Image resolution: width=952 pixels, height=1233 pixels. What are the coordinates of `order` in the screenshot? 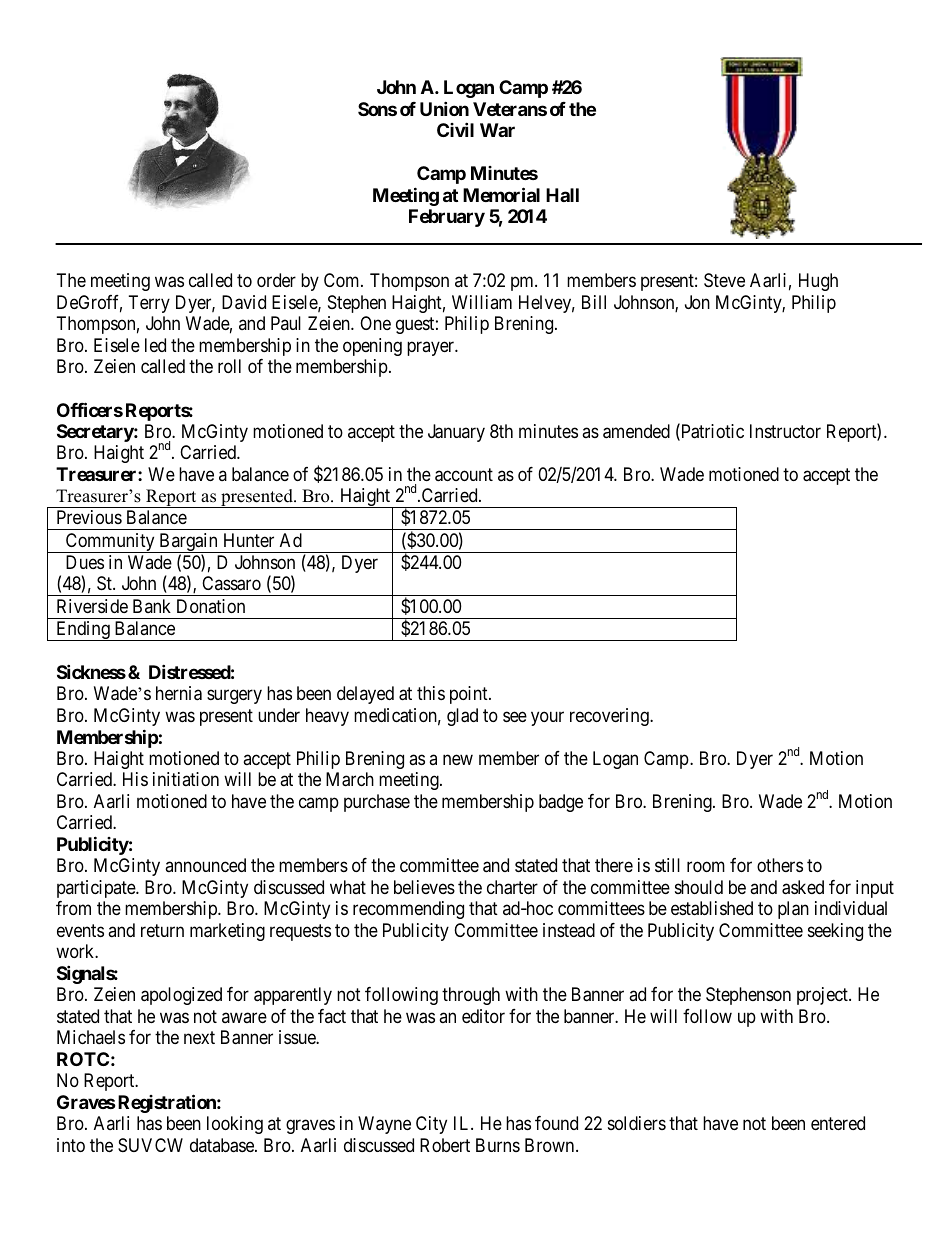 It's located at (276, 280).
